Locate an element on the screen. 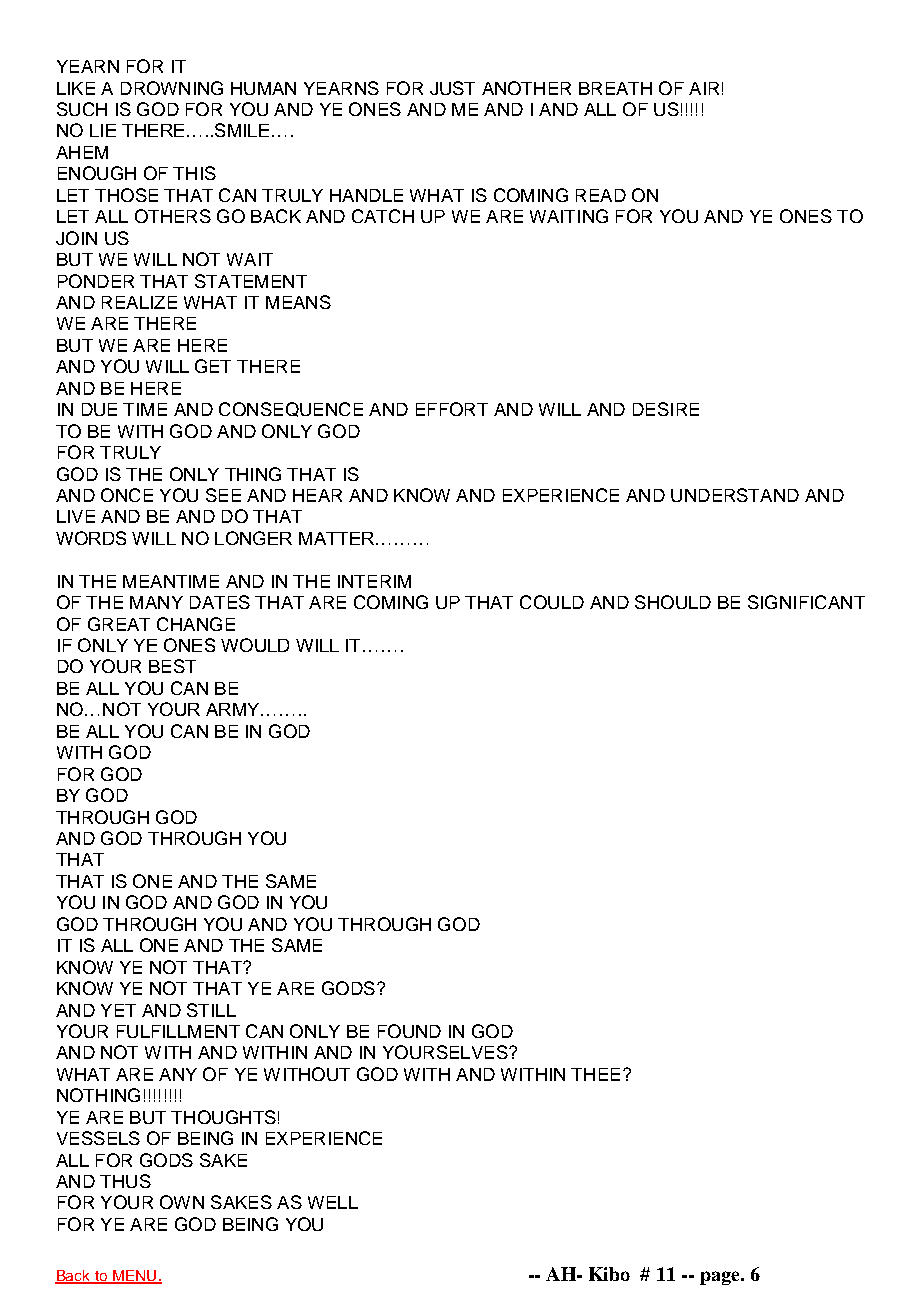 This screenshot has width=924, height=1308. JUST is located at coordinates (452, 88).
